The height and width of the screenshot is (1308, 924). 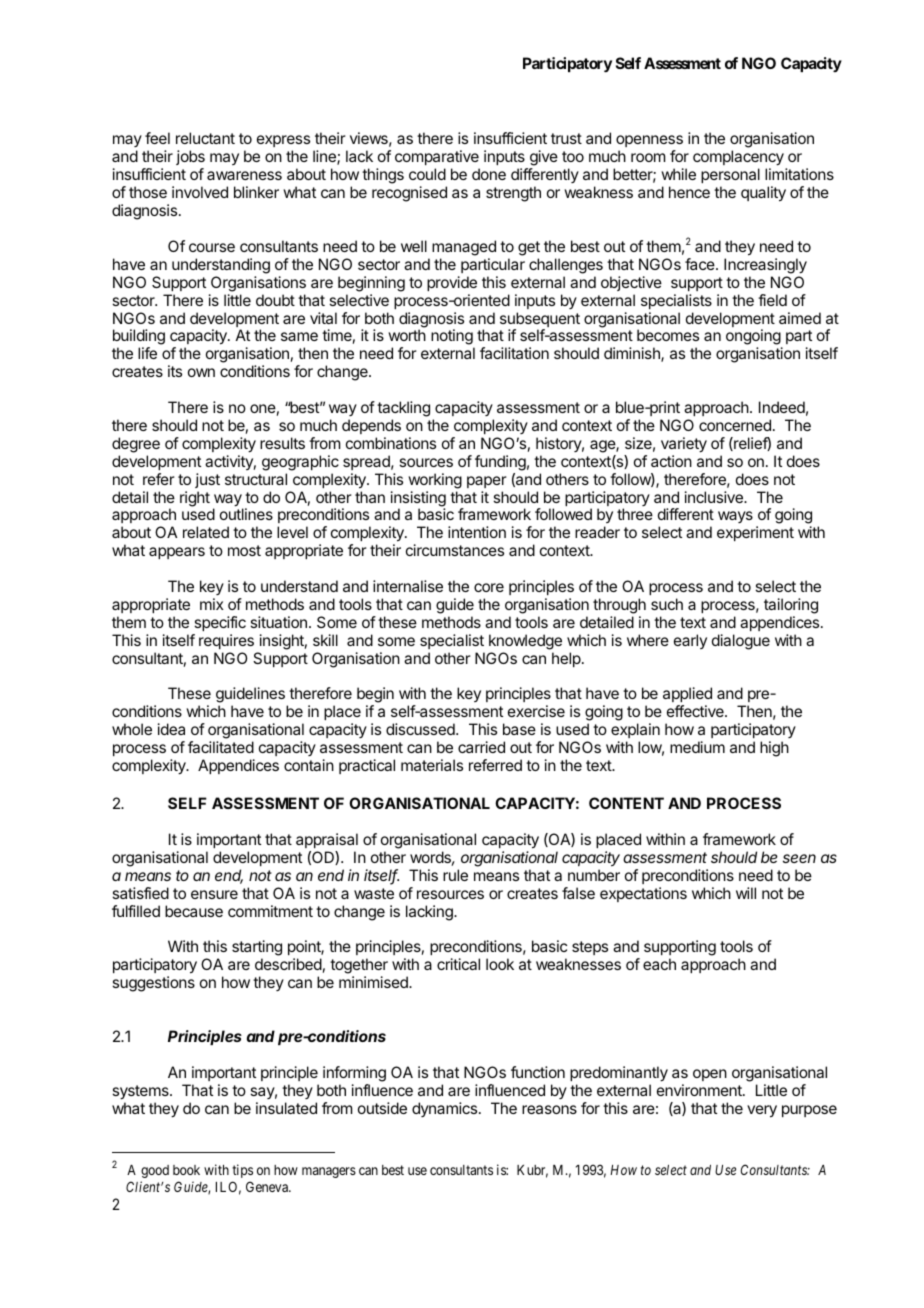 What do you see at coordinates (755, 533) in the screenshot?
I see `experiment` at bounding box center [755, 533].
